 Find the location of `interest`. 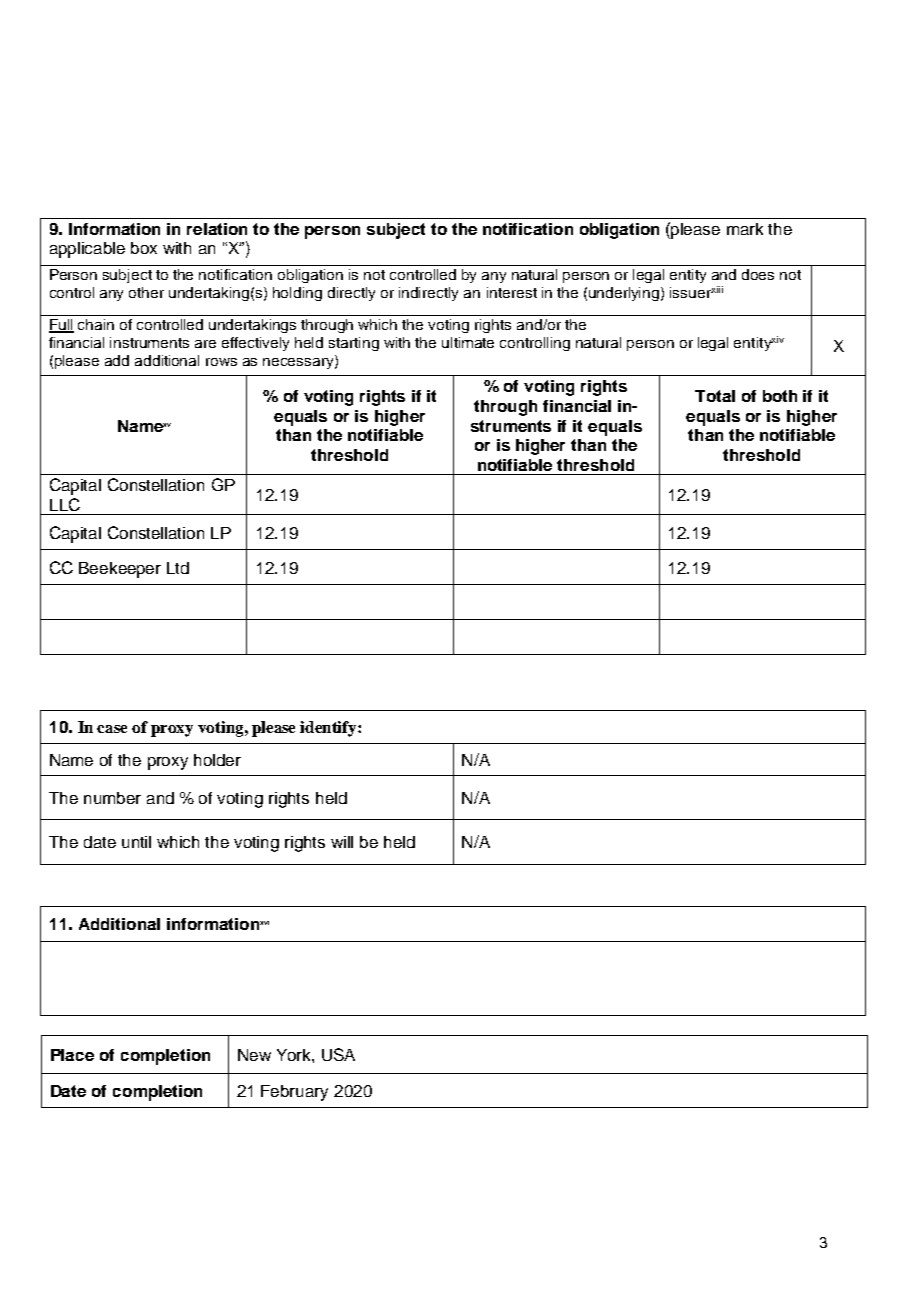

interest is located at coordinates (512, 292).
